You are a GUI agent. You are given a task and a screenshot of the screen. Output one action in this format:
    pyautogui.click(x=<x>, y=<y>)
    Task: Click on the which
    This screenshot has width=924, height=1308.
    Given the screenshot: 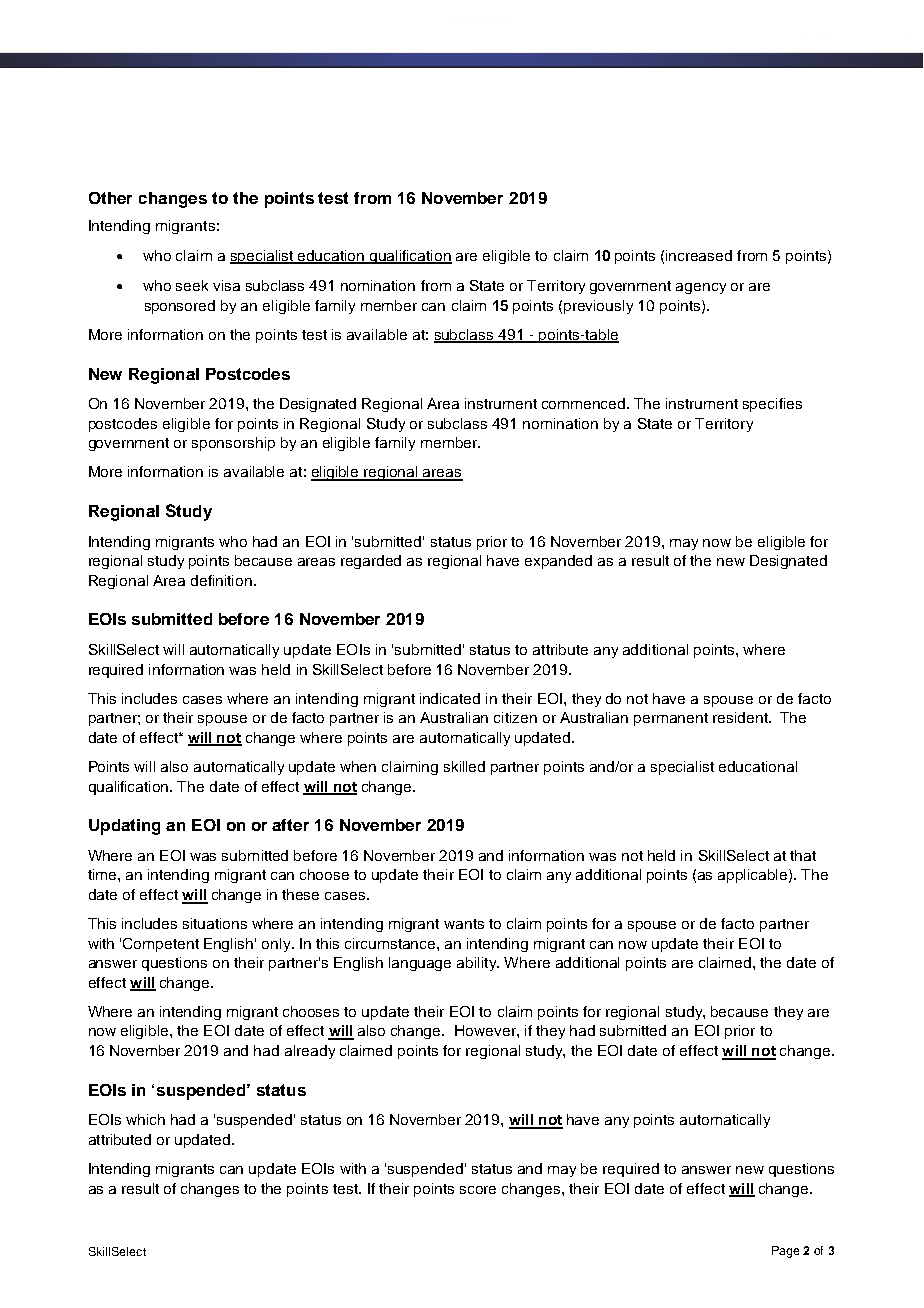 What is the action you would take?
    pyautogui.click(x=145, y=1119)
